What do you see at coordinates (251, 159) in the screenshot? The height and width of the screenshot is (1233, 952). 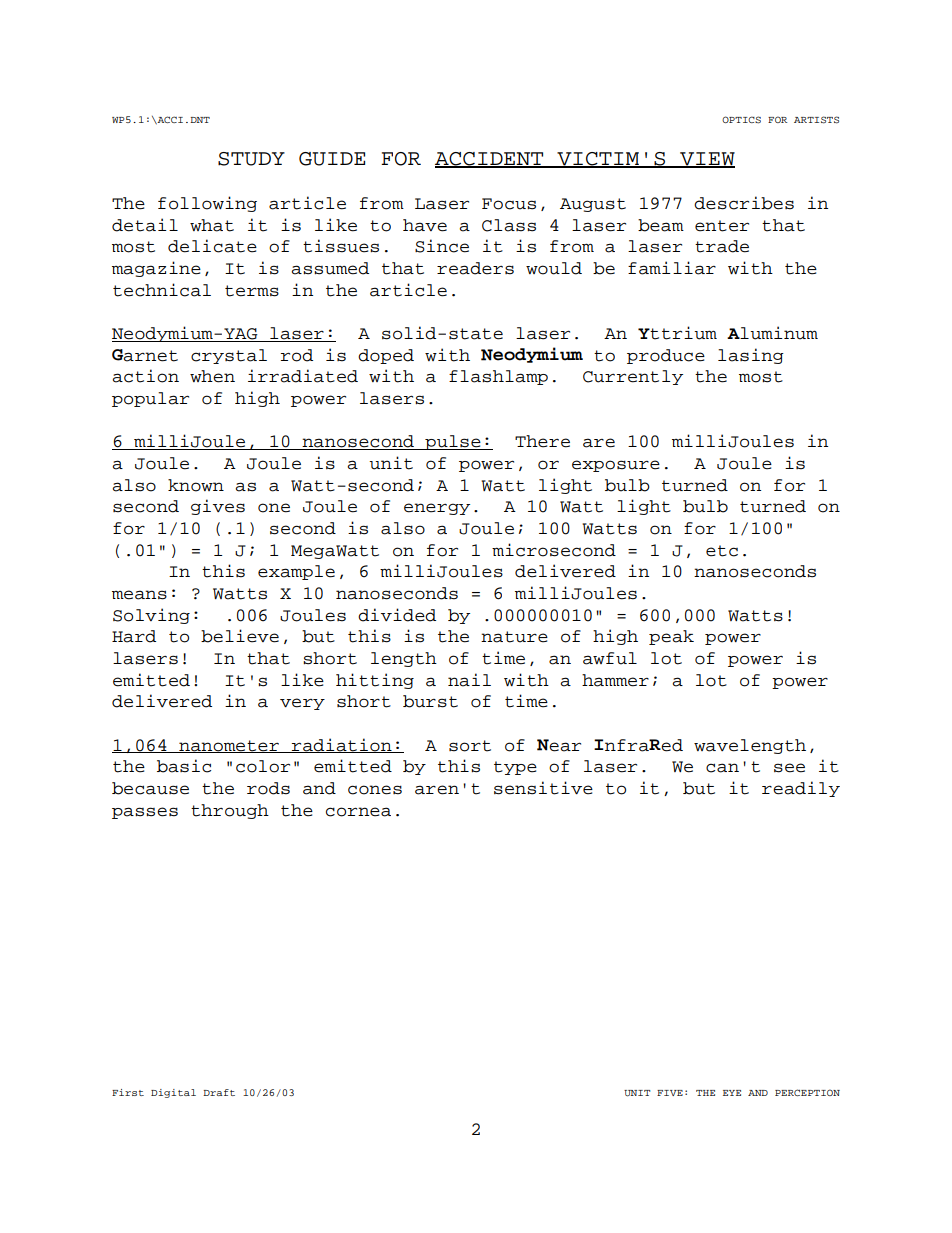 I see `STUDY` at bounding box center [251, 159].
